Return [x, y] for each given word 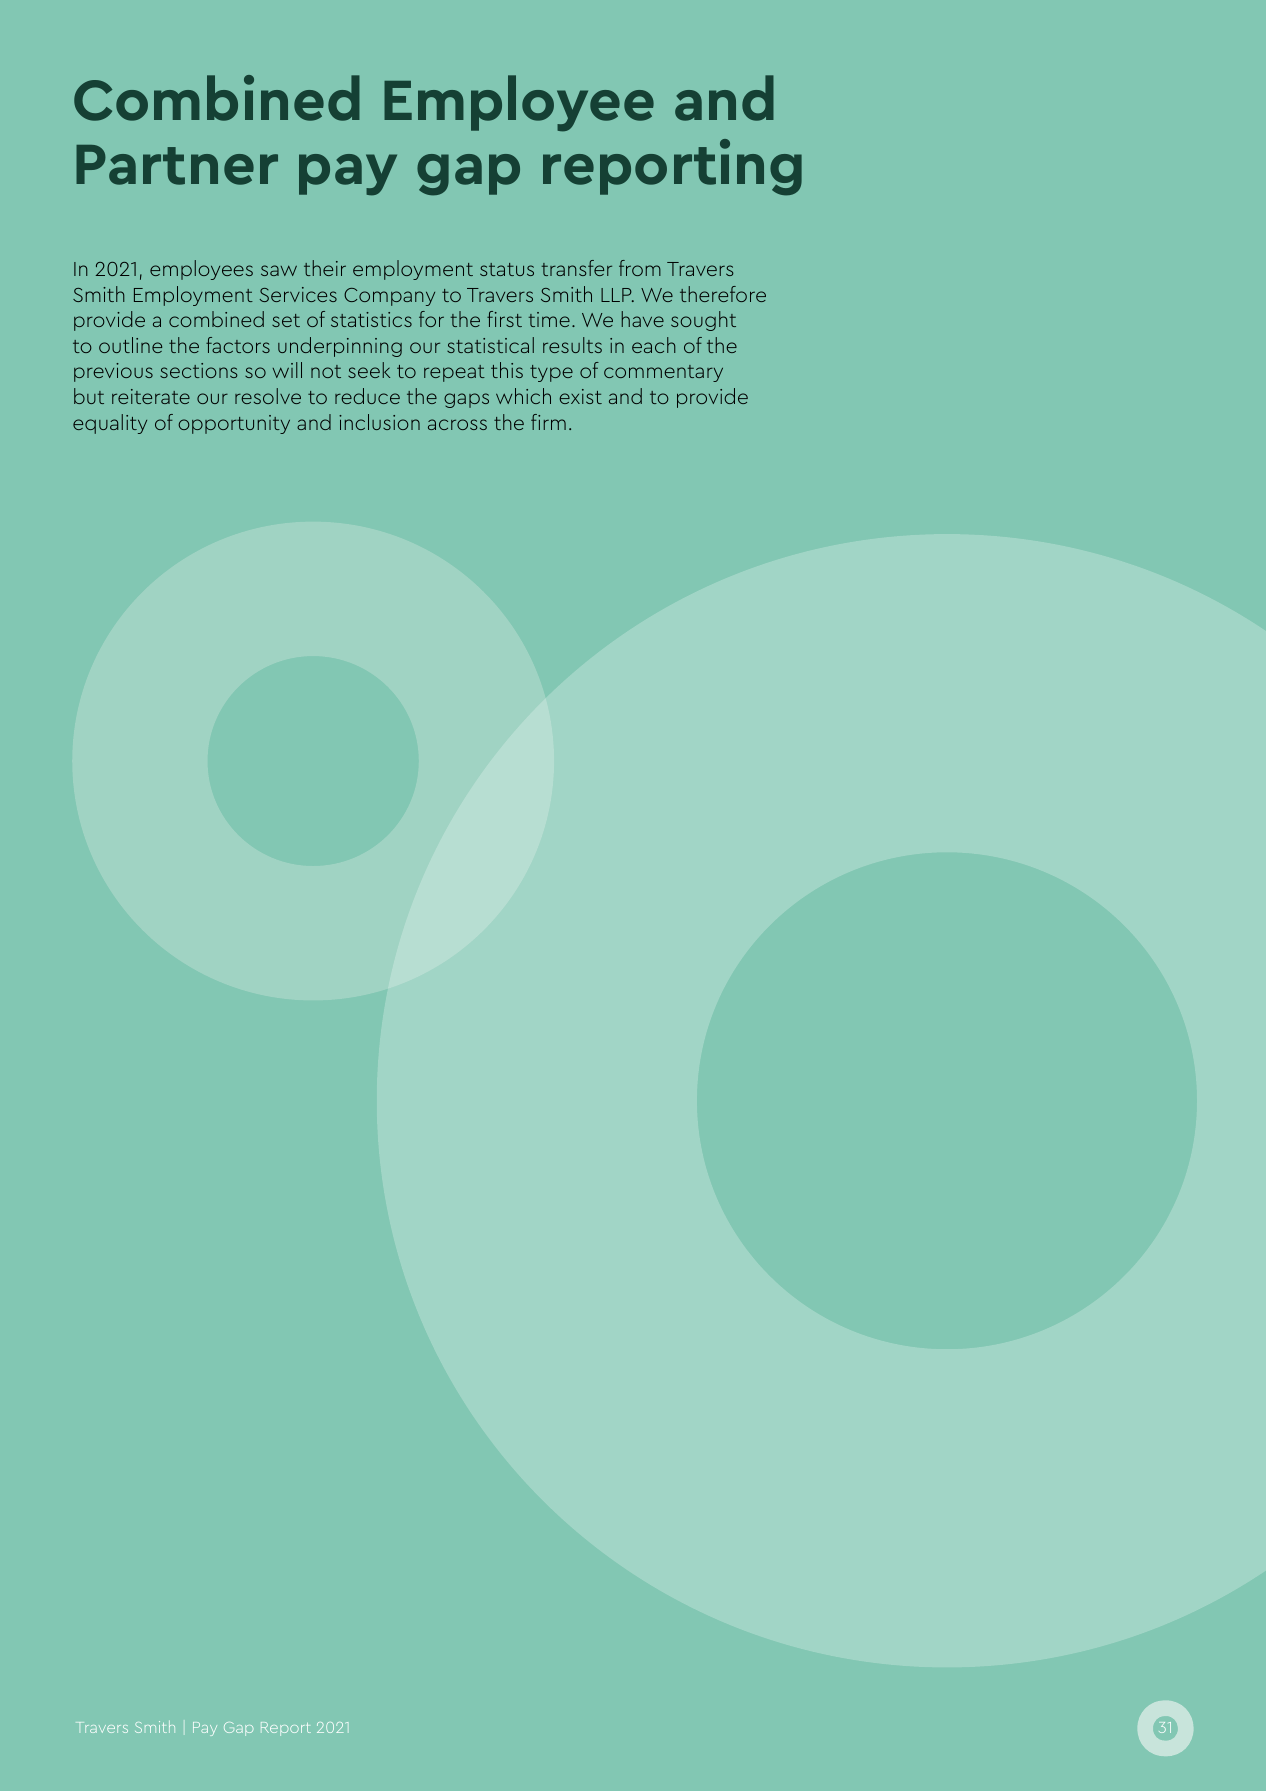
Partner [177, 165]
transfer [576, 268]
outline [130, 345]
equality [110, 424]
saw [279, 270]
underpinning [340, 347]
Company [389, 297]
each [653, 345]
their [325, 268]
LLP [617, 295]
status [507, 269]
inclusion [379, 422]
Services [298, 294]
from [640, 268]
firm [548, 422]
